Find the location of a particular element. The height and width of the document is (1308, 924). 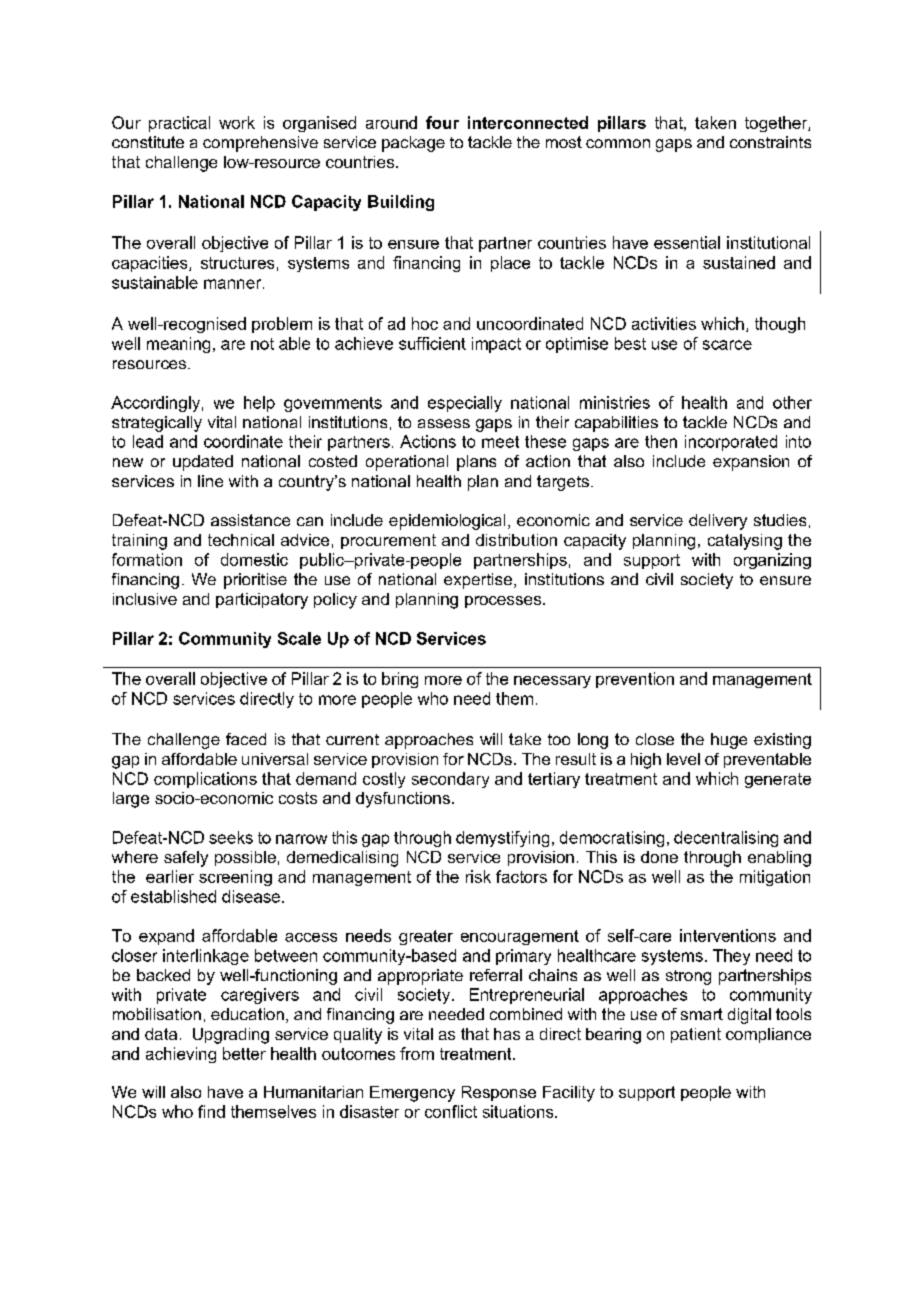

practical is located at coordinates (179, 124).
